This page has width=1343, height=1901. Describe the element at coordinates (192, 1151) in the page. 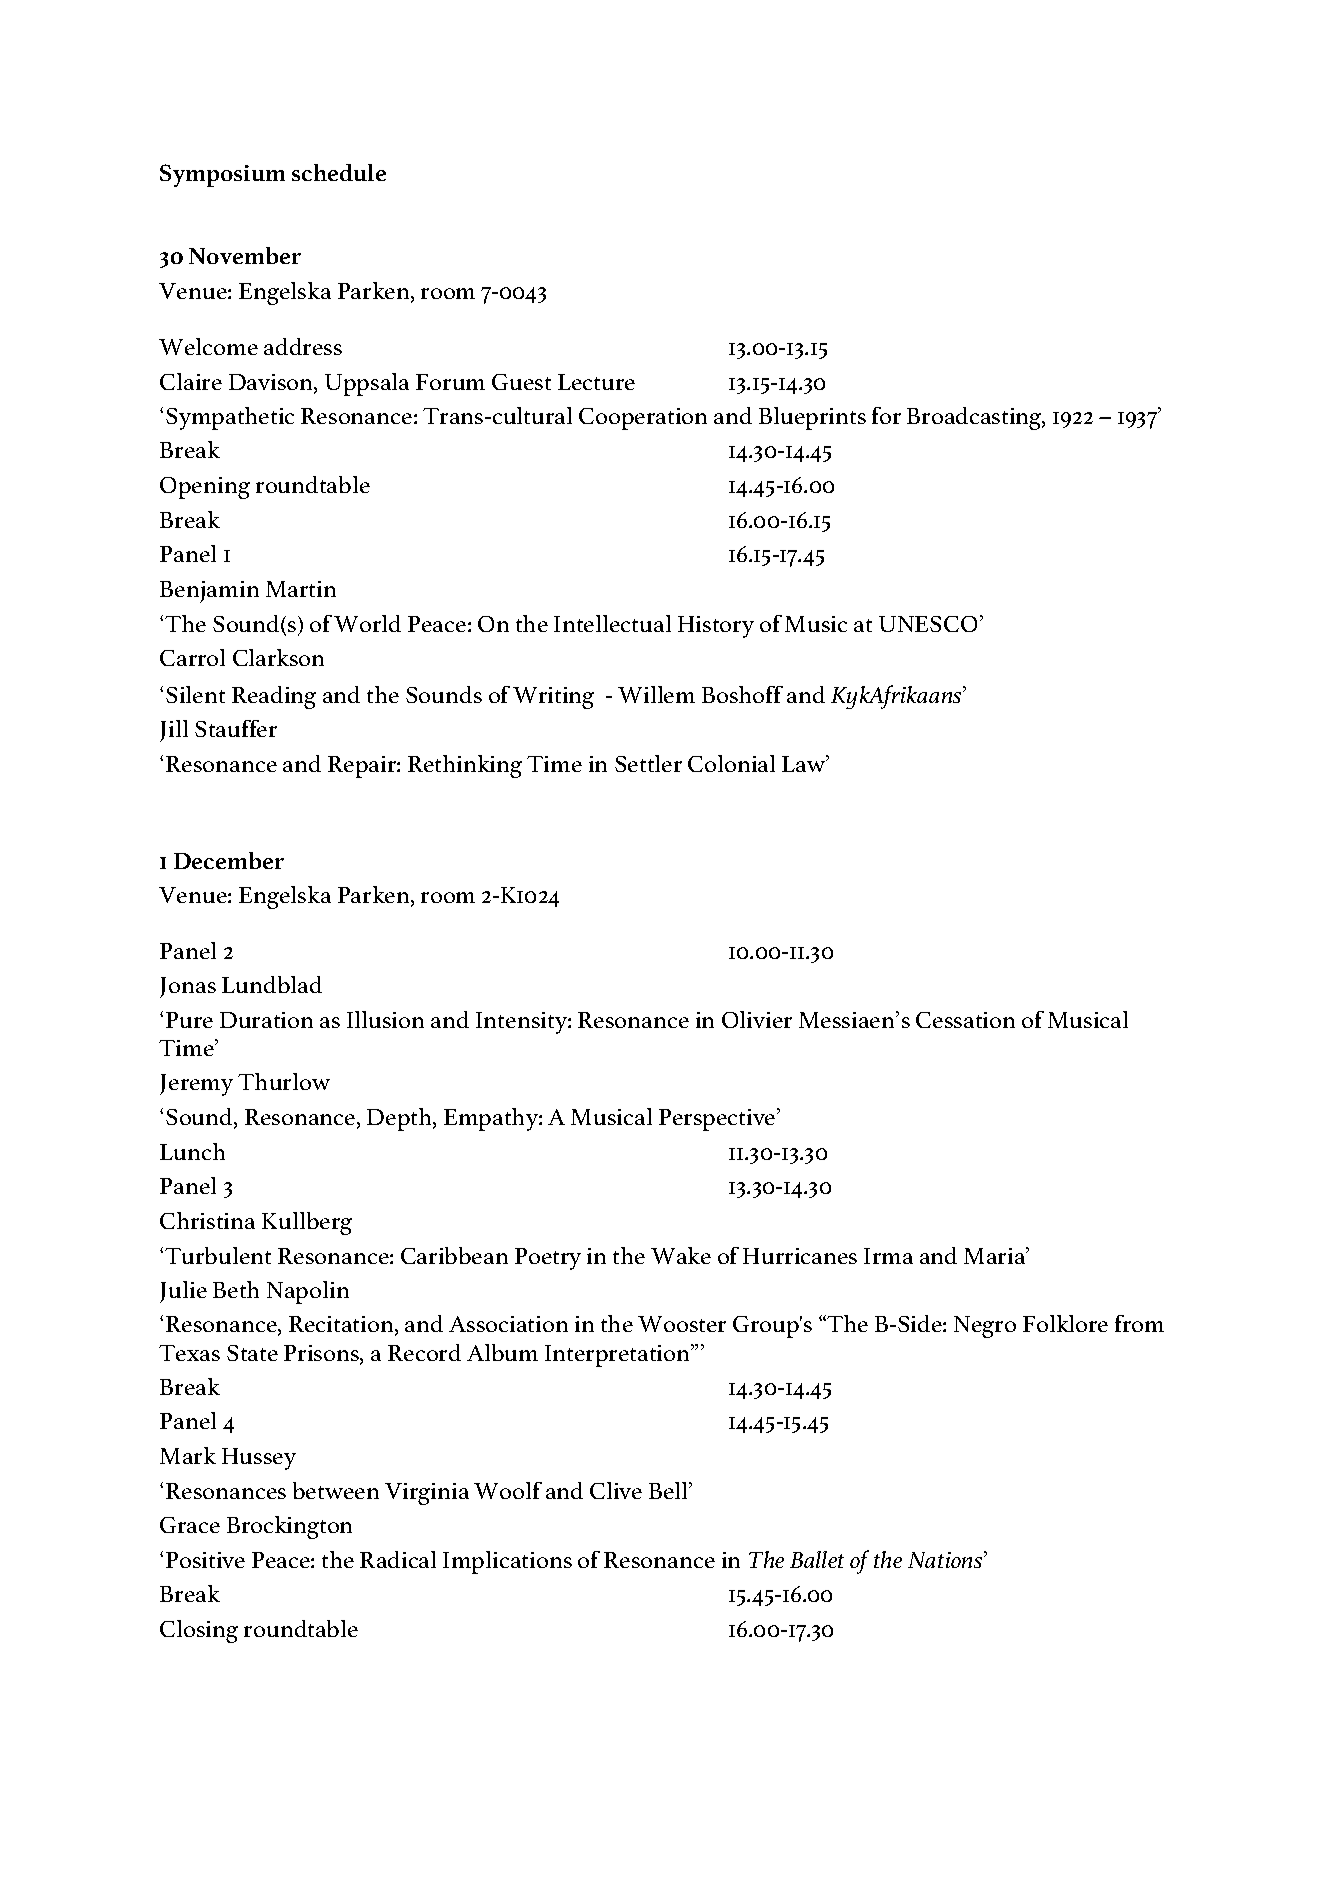

I see `Lunch` at that location.
